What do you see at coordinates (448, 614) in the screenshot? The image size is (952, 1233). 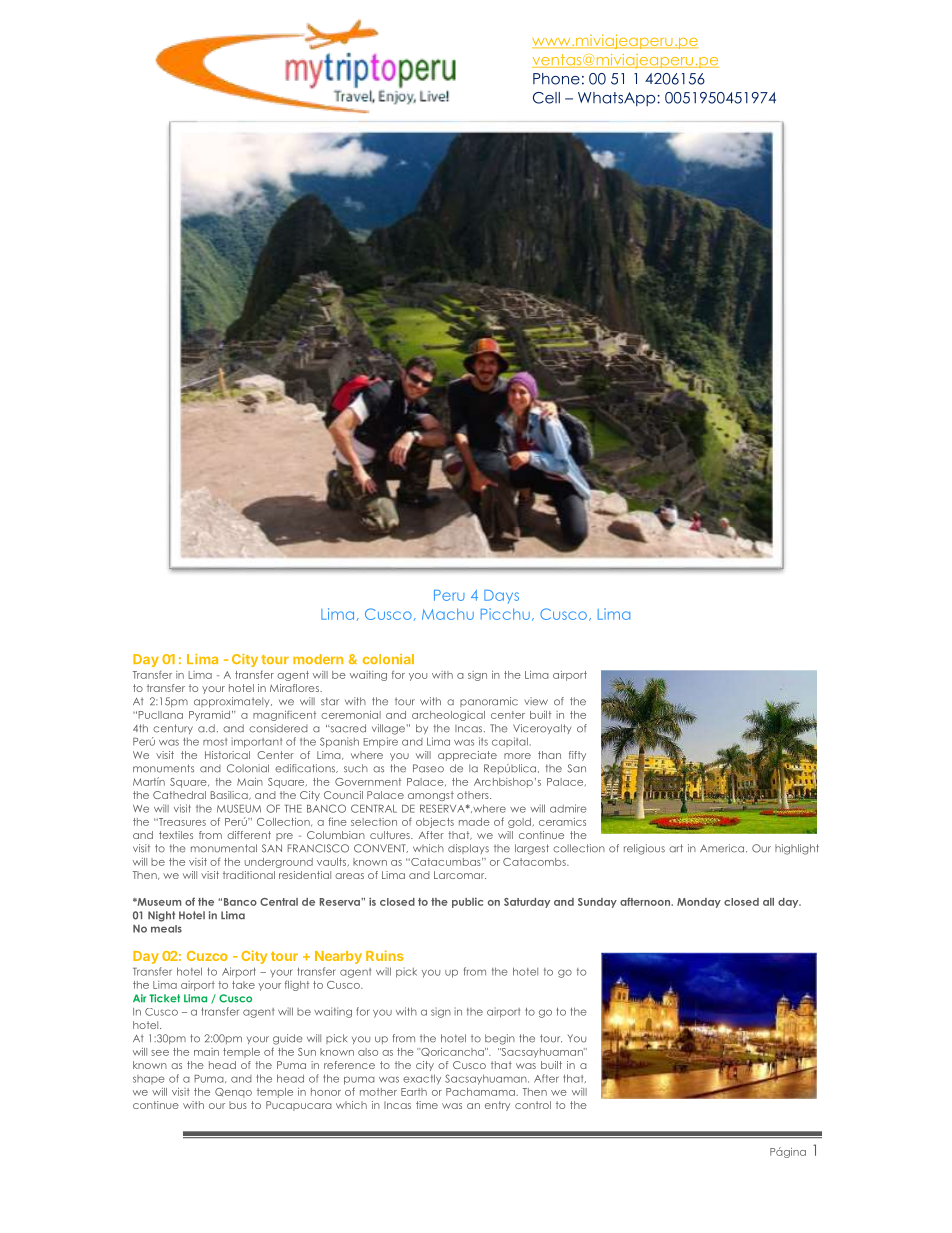 I see `Machu` at bounding box center [448, 614].
